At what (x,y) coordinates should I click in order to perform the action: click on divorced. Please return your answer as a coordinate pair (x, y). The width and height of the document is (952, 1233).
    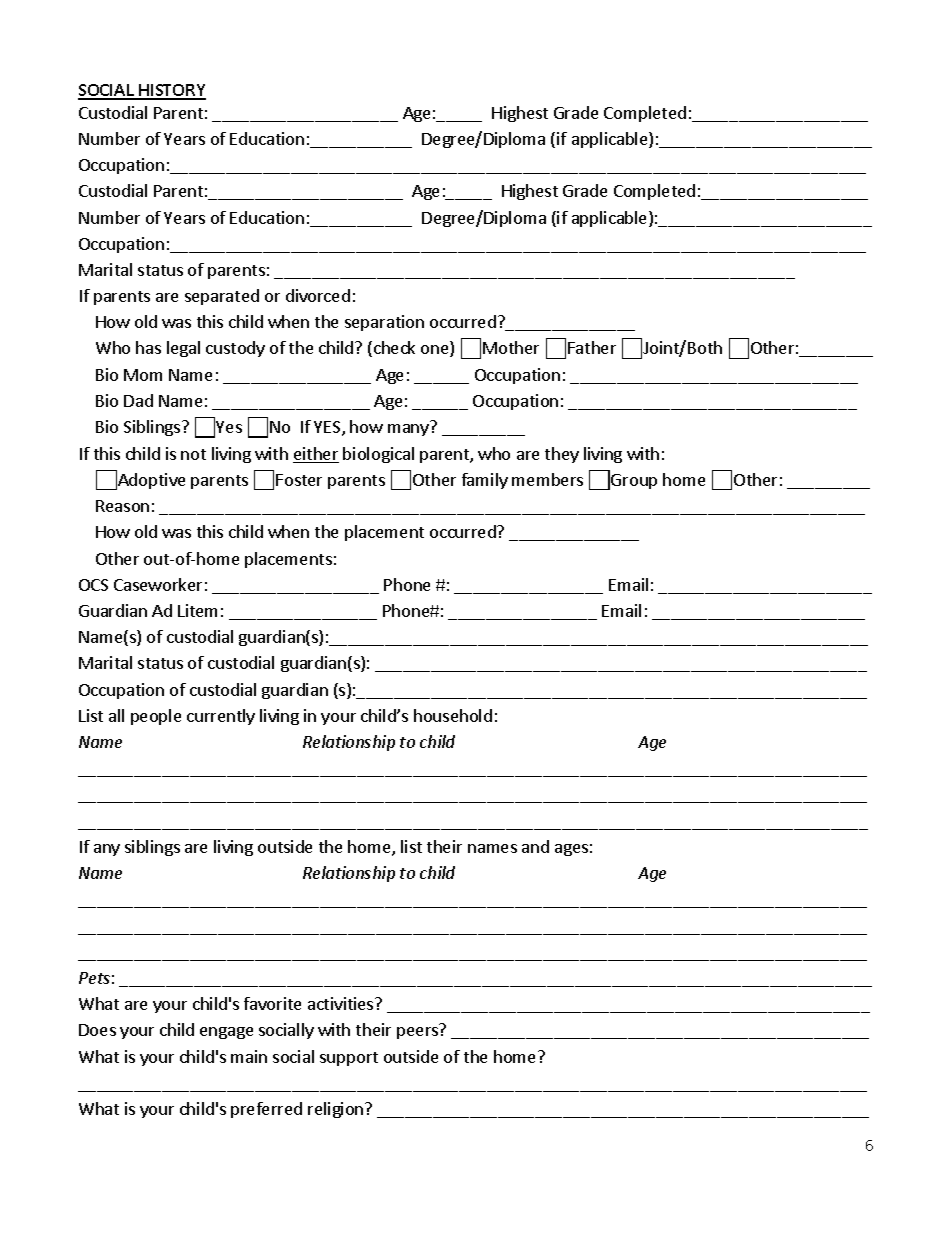
    Looking at the image, I should click on (318, 295).
